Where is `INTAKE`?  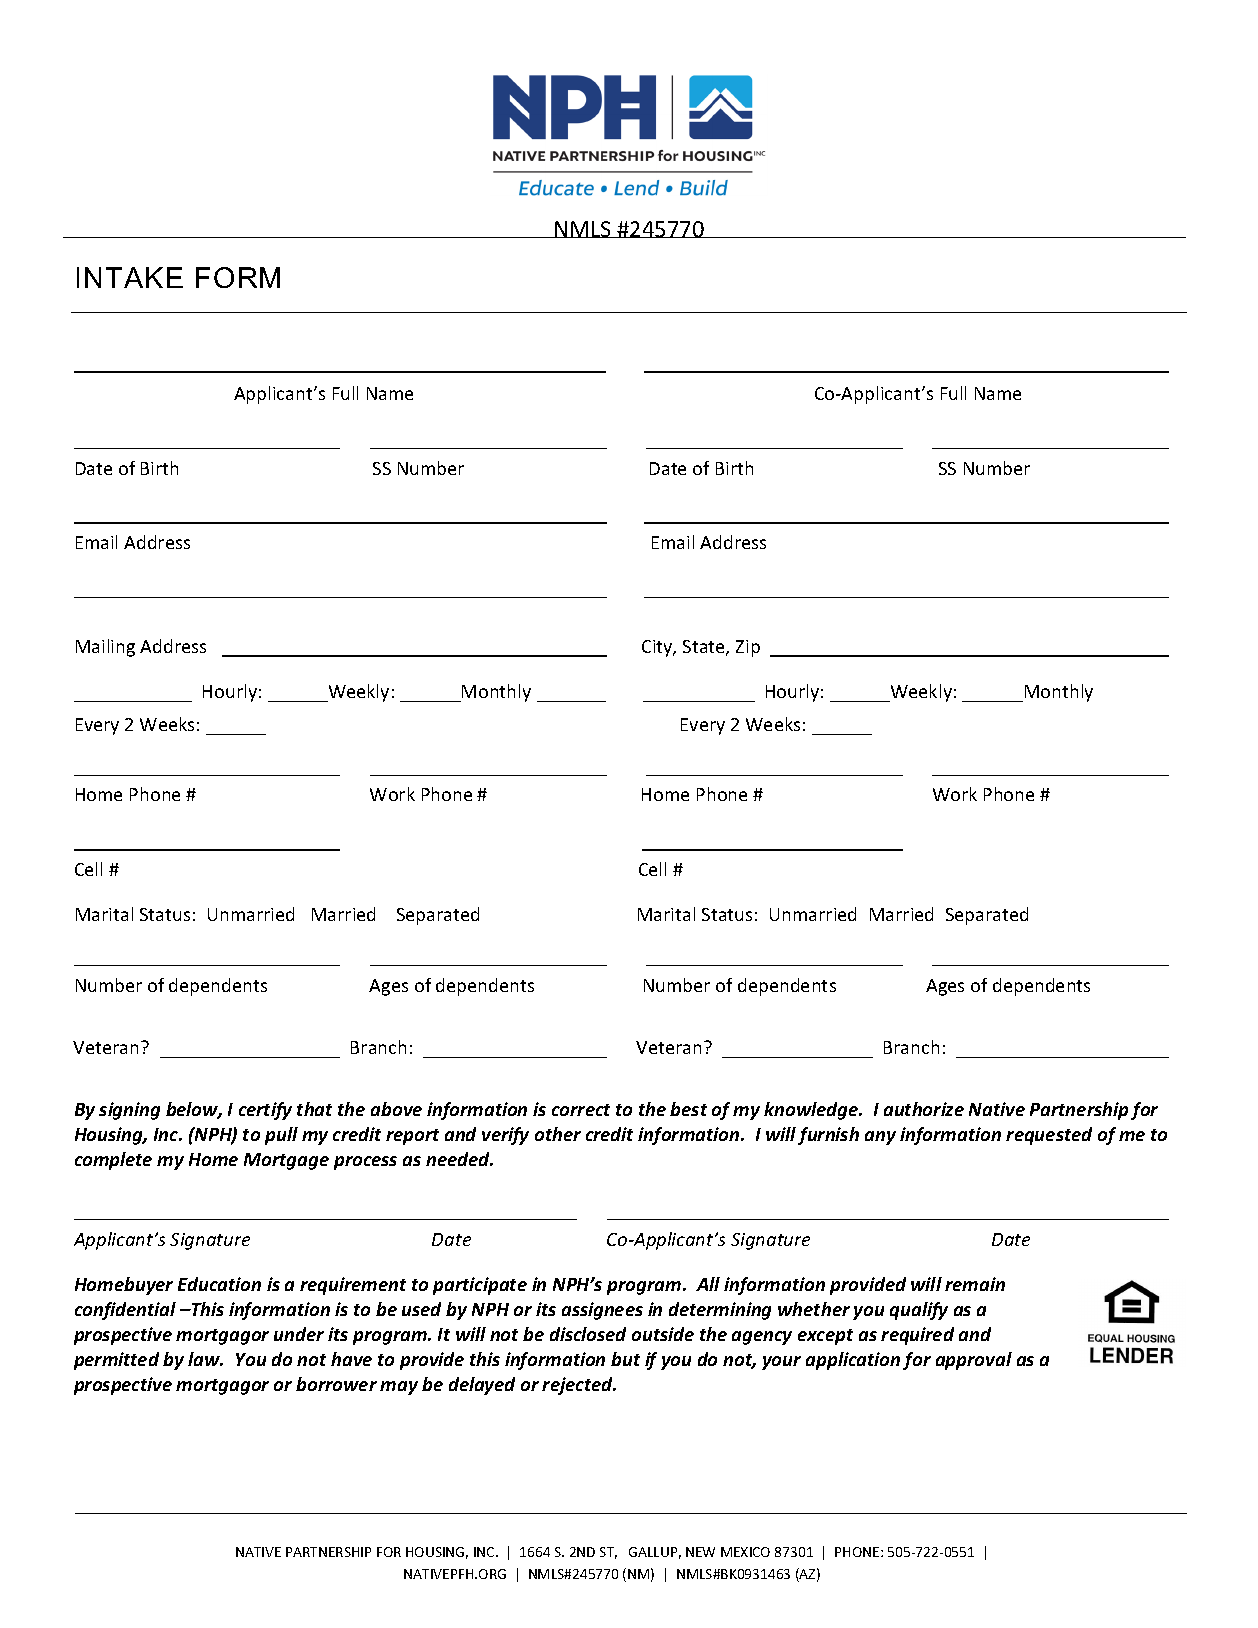
INTAKE is located at coordinates (130, 277).
